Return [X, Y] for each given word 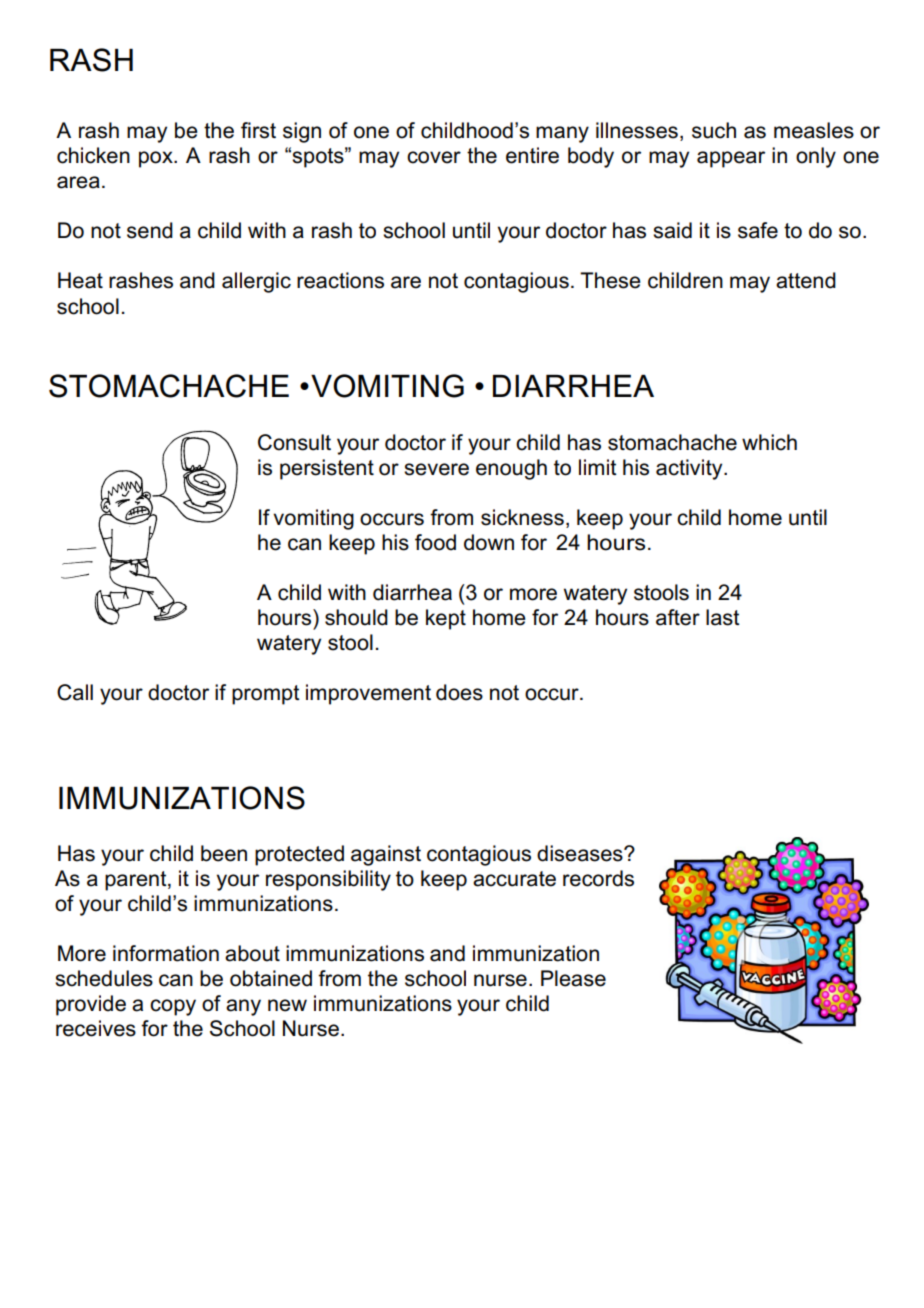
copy [173, 1007]
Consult [294, 442]
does [459, 692]
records [598, 878]
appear [731, 159]
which [769, 442]
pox [157, 159]
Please [573, 978]
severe [436, 469]
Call [75, 692]
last [723, 617]
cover [434, 157]
